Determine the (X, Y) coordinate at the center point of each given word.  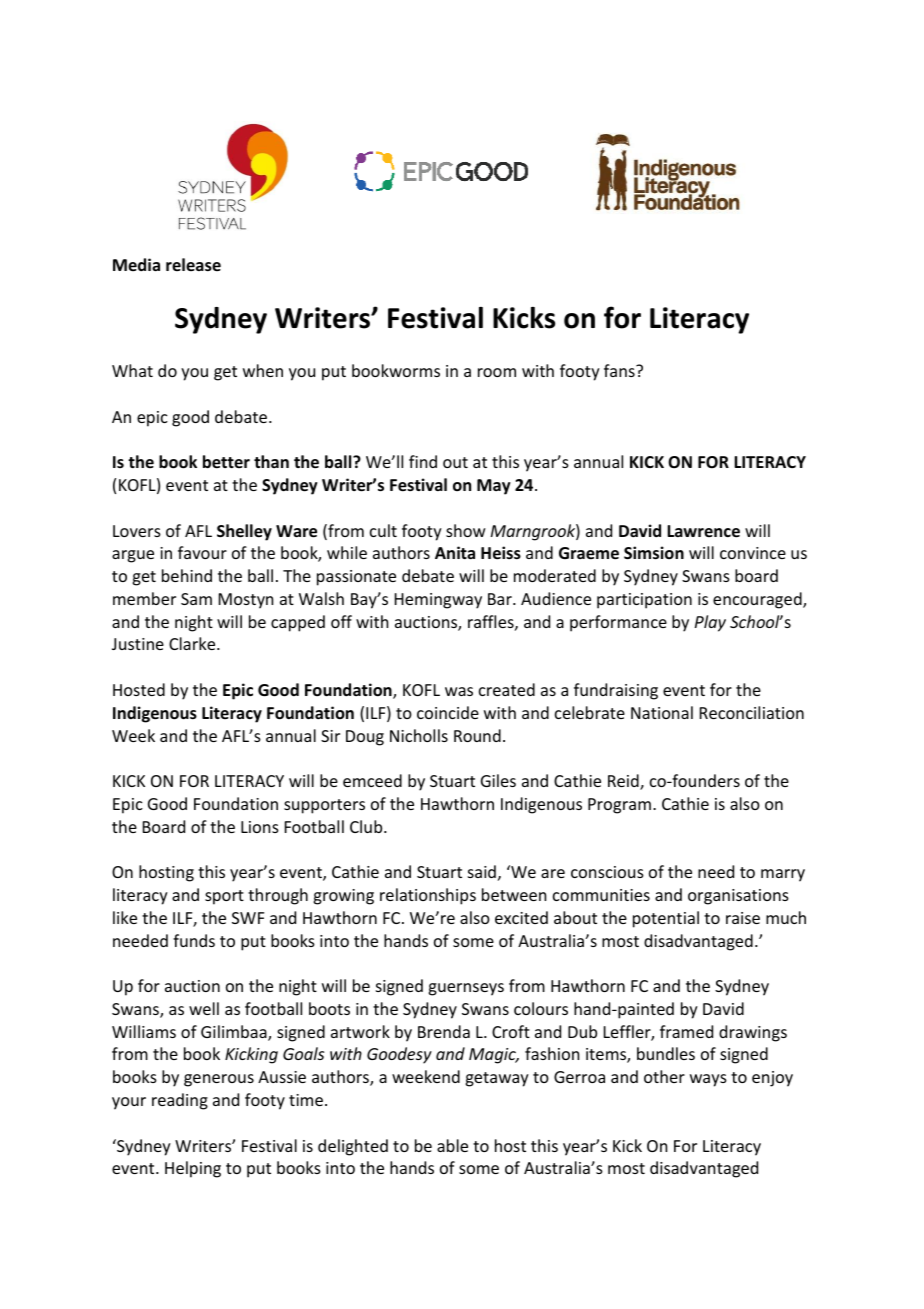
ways (708, 1080)
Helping (193, 1169)
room (497, 372)
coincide (448, 712)
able (452, 1145)
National (662, 712)
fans (620, 370)
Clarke (193, 643)
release (193, 265)
